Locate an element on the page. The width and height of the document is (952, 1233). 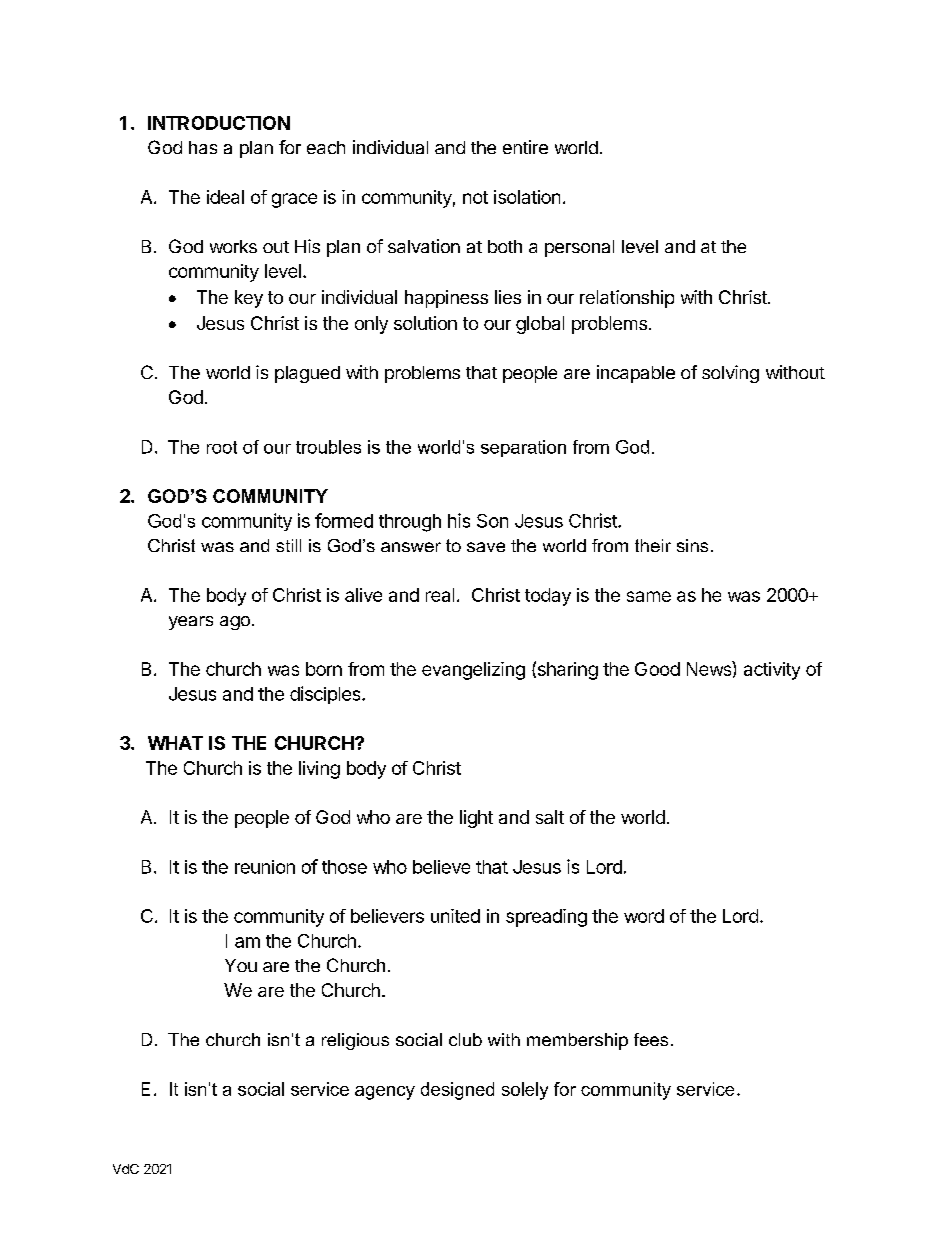
entire is located at coordinates (525, 147).
